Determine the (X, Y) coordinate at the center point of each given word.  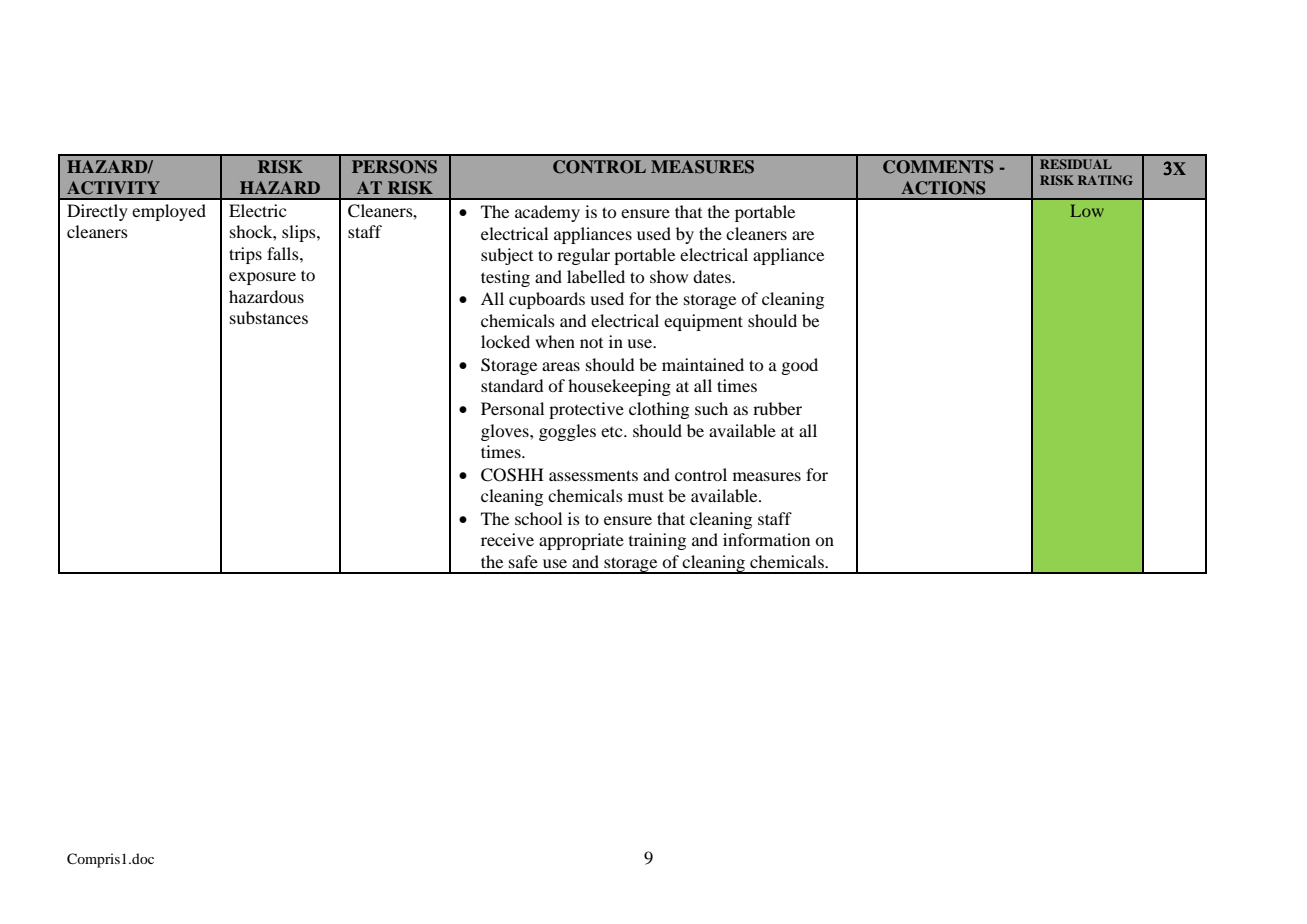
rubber (777, 408)
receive (507, 539)
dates (713, 276)
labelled (596, 276)
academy (547, 213)
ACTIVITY (113, 188)
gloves (506, 432)
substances (269, 317)
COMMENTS (938, 167)
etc (613, 432)
